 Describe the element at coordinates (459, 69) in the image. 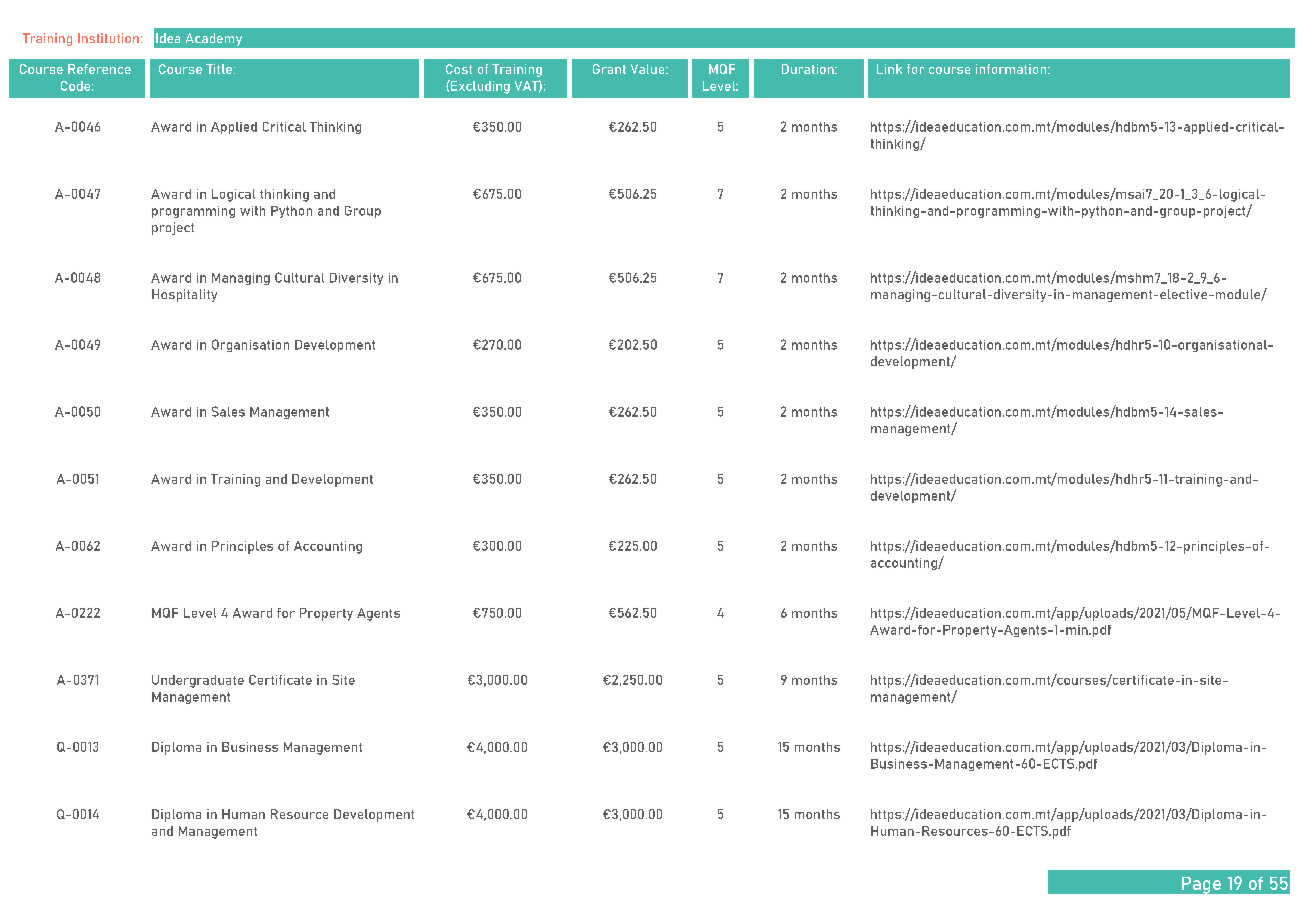

I see `Cost` at that location.
